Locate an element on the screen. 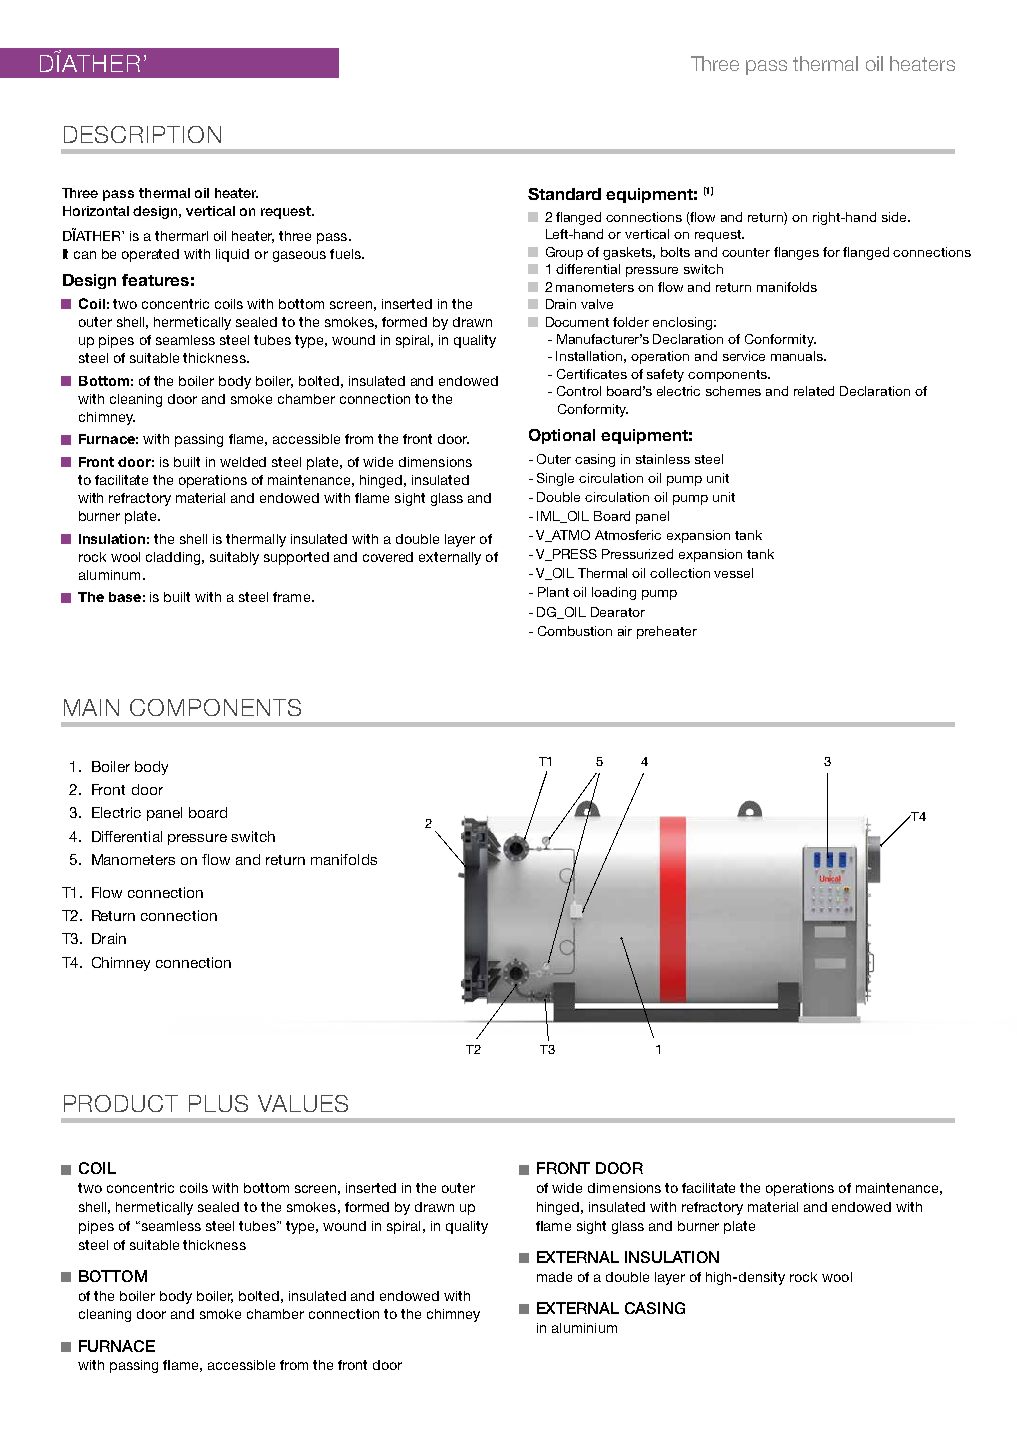 The width and height of the screenshot is (1017, 1438). suitably is located at coordinates (234, 558).
